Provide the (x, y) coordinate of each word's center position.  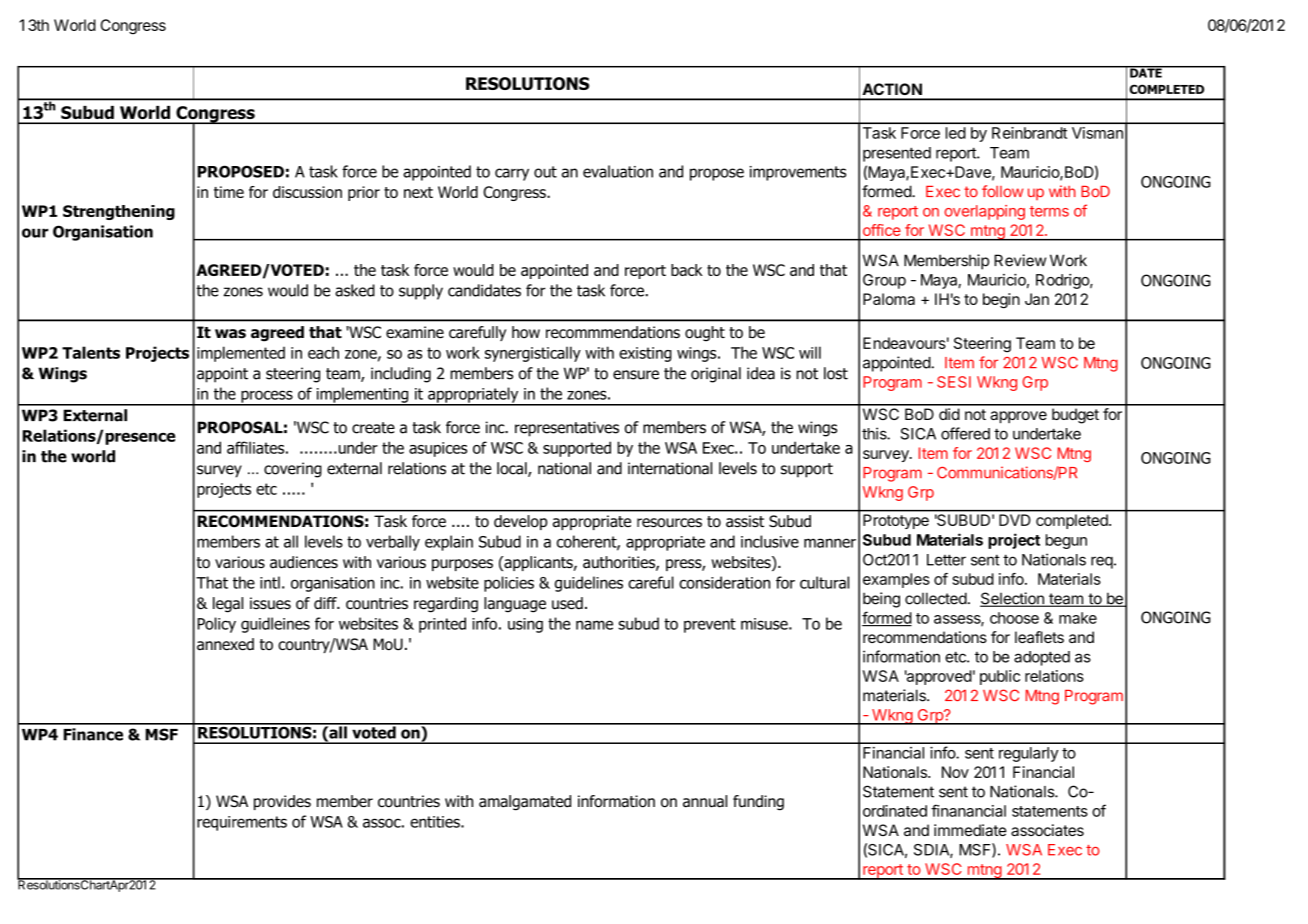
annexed (225, 644)
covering (293, 470)
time (229, 192)
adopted (1042, 658)
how (526, 332)
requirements (242, 823)
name (594, 625)
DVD (1015, 520)
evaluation (618, 171)
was (230, 334)
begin (1001, 301)
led (956, 133)
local (513, 469)
